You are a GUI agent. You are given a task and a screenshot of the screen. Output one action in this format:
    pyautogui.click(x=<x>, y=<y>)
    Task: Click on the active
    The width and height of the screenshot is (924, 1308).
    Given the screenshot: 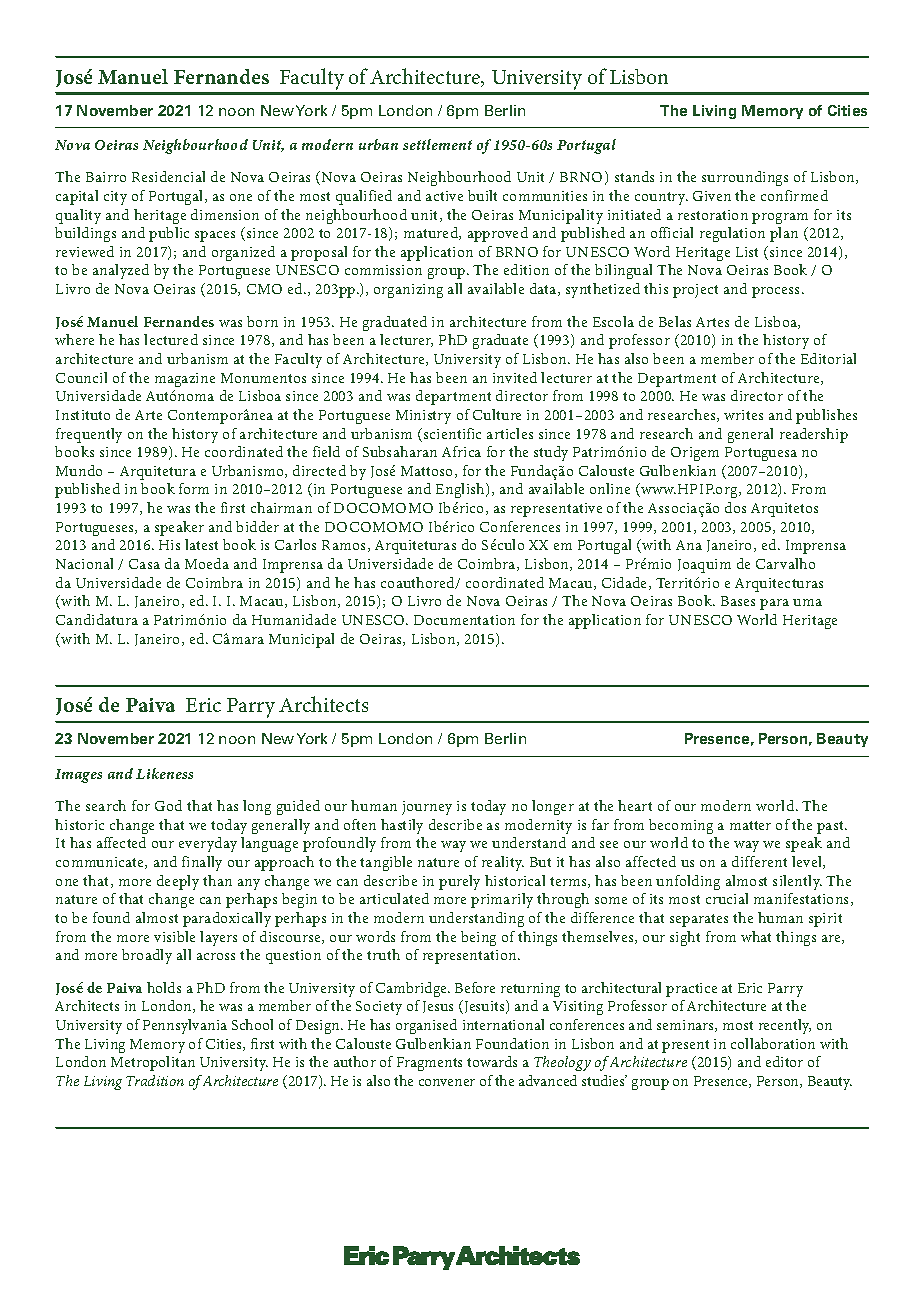 What is the action you would take?
    pyautogui.click(x=444, y=196)
